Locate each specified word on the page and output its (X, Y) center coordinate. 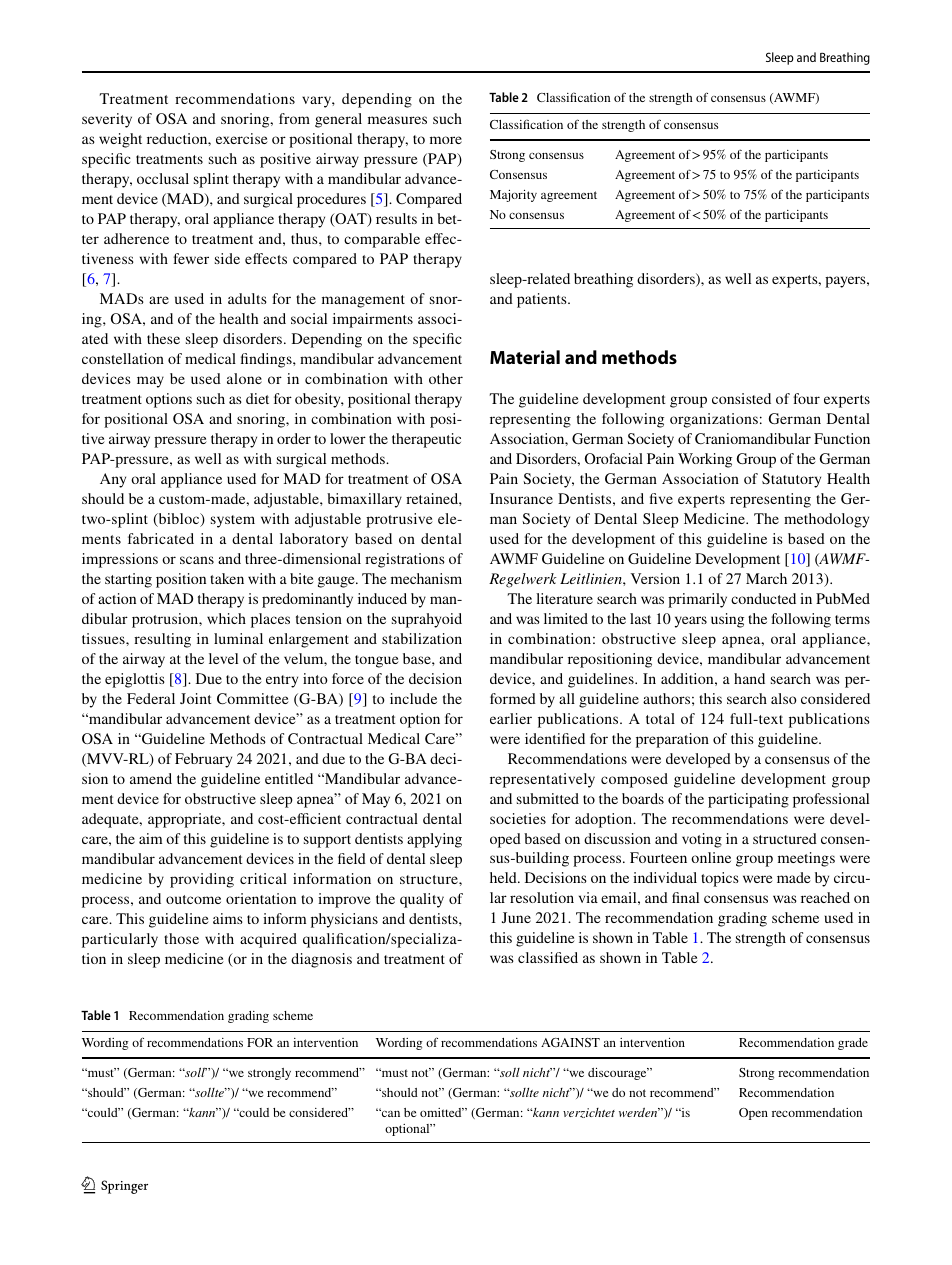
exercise (242, 138)
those (181, 938)
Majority (513, 196)
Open (753, 1114)
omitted (442, 1112)
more (446, 140)
